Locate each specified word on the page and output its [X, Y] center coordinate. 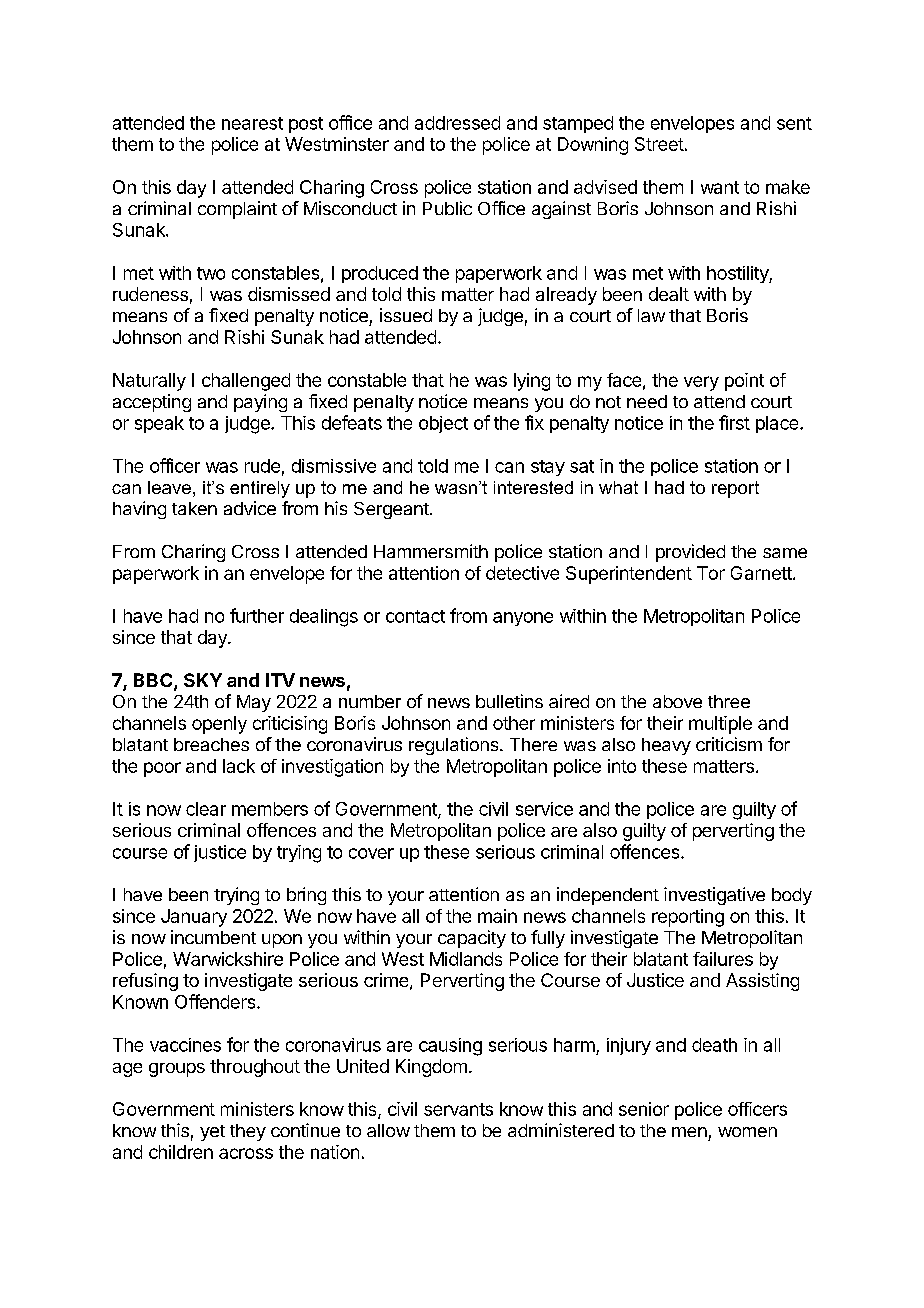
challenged [246, 382]
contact [415, 616]
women [747, 1132]
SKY [203, 680]
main [497, 916]
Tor [711, 573]
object [443, 424]
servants [458, 1109]
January [194, 918]
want [720, 187]
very [701, 383]
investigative [714, 896]
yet [212, 1133]
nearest [252, 123]
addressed [457, 123]
